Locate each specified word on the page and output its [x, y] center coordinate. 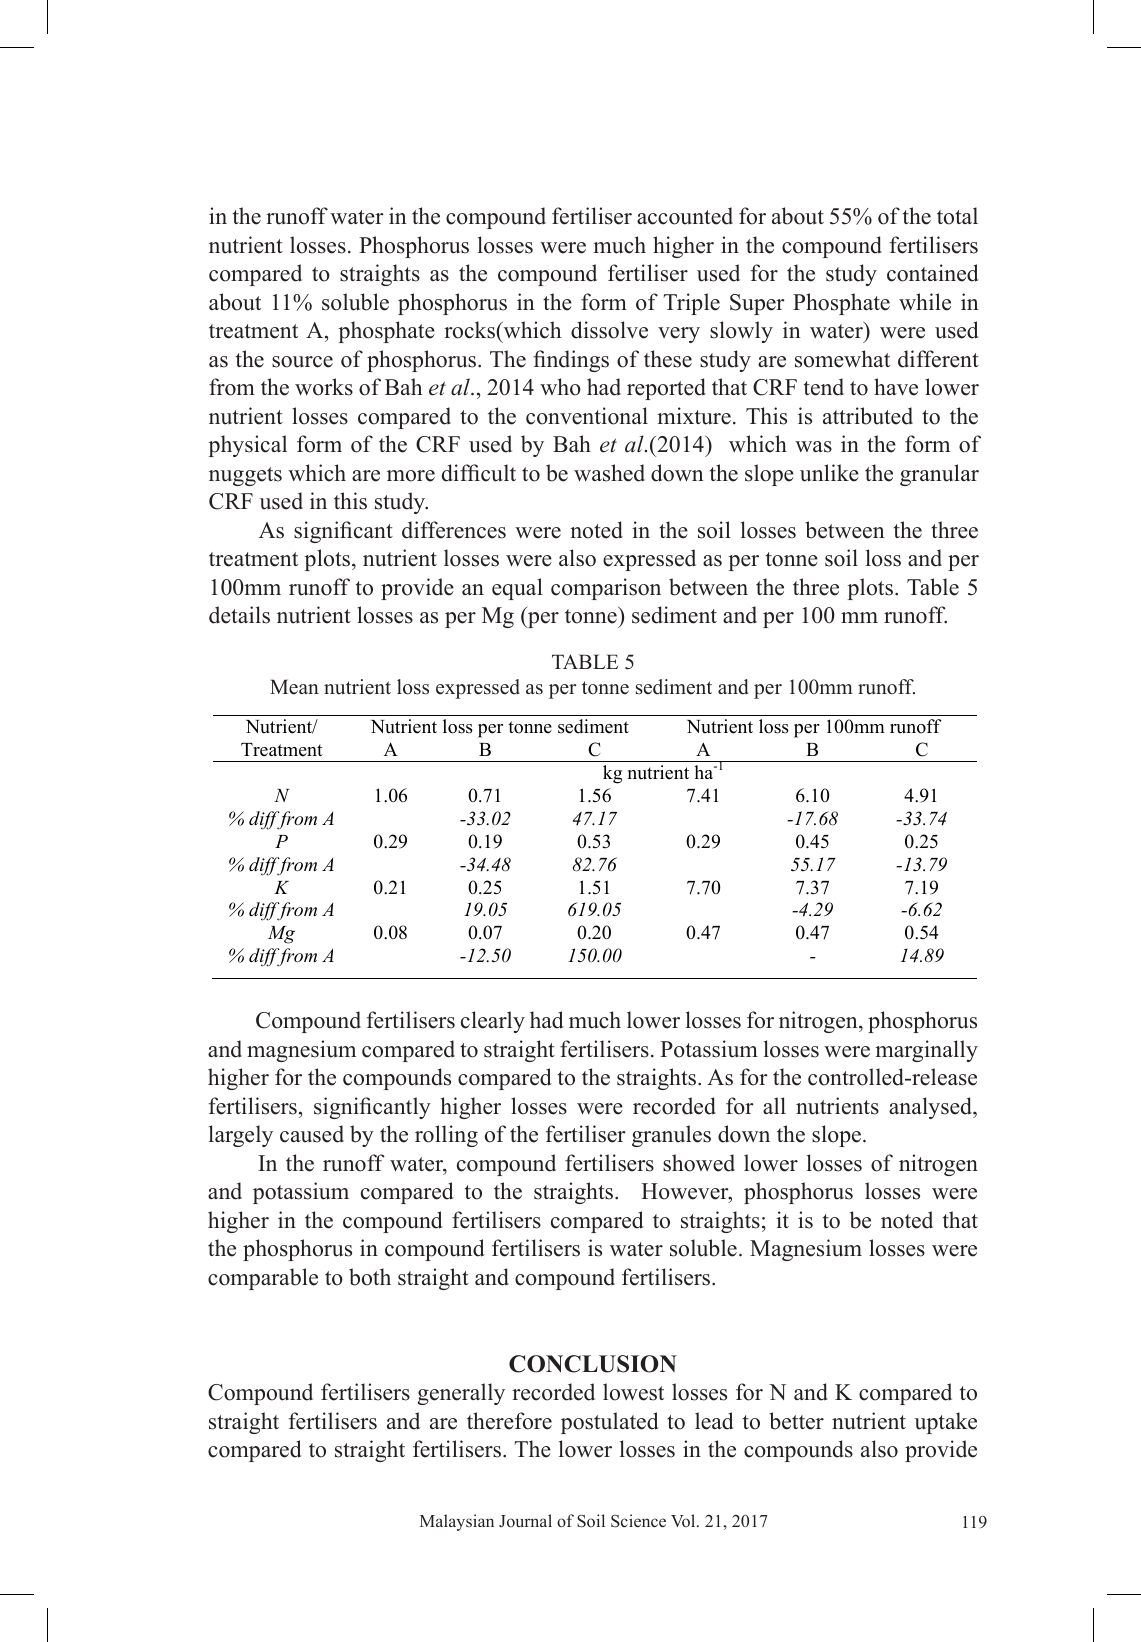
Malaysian [457, 1522]
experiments [822, 1449]
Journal [525, 1521]
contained [932, 273]
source [302, 362]
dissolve [609, 330]
